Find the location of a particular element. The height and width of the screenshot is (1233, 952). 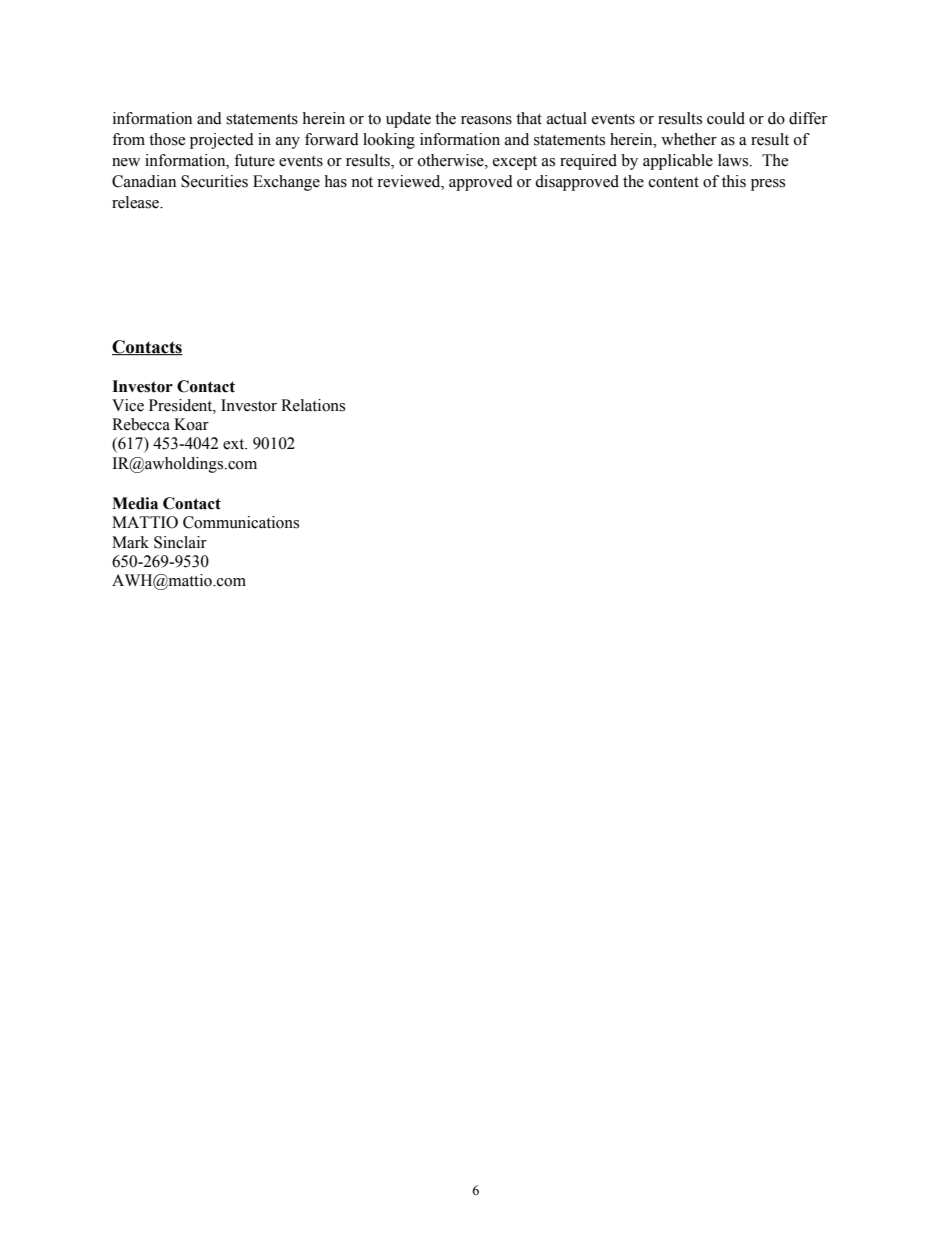

ext is located at coordinates (235, 444).
